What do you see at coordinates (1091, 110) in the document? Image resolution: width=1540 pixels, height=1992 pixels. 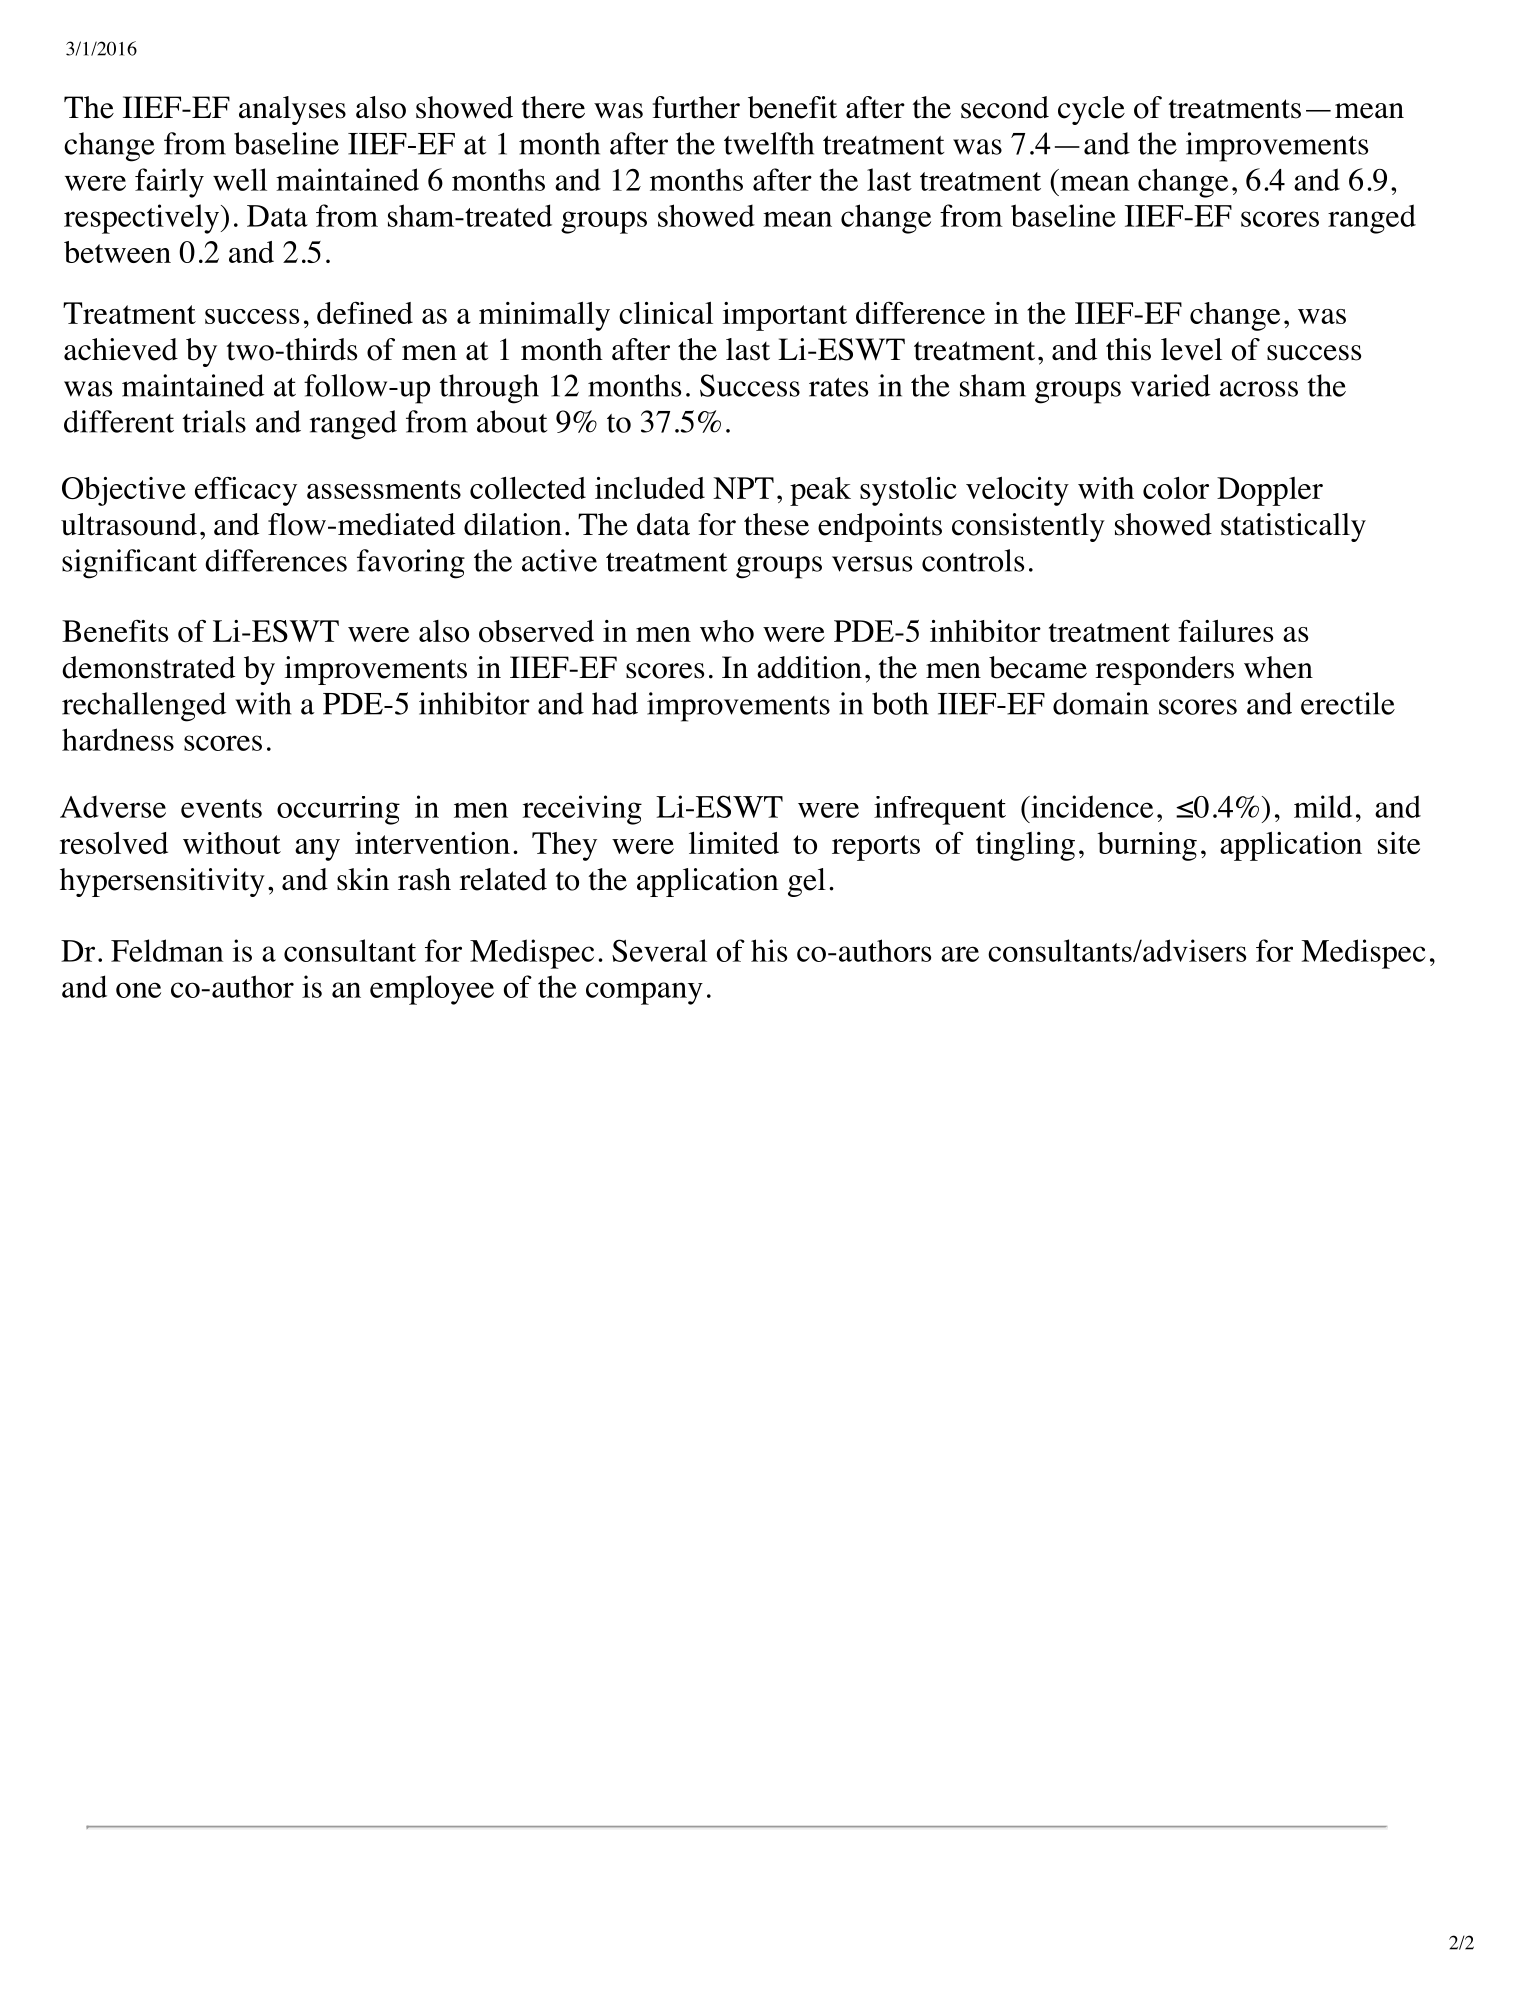 I see `cycle` at bounding box center [1091, 110].
